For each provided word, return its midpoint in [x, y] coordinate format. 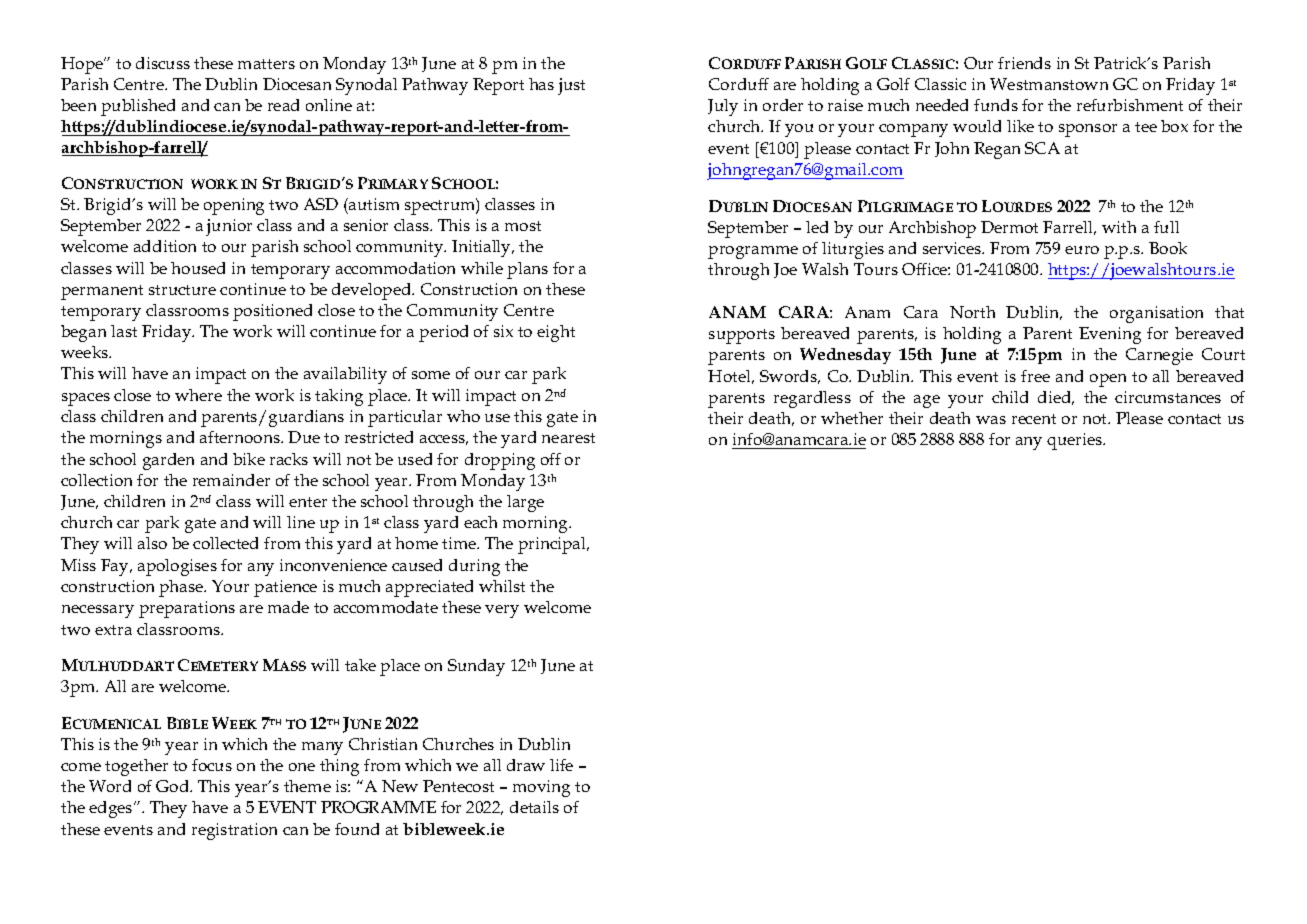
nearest [568, 438]
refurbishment [1130, 105]
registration [234, 831]
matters [266, 64]
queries [1075, 441]
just [571, 86]
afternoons [241, 437]
